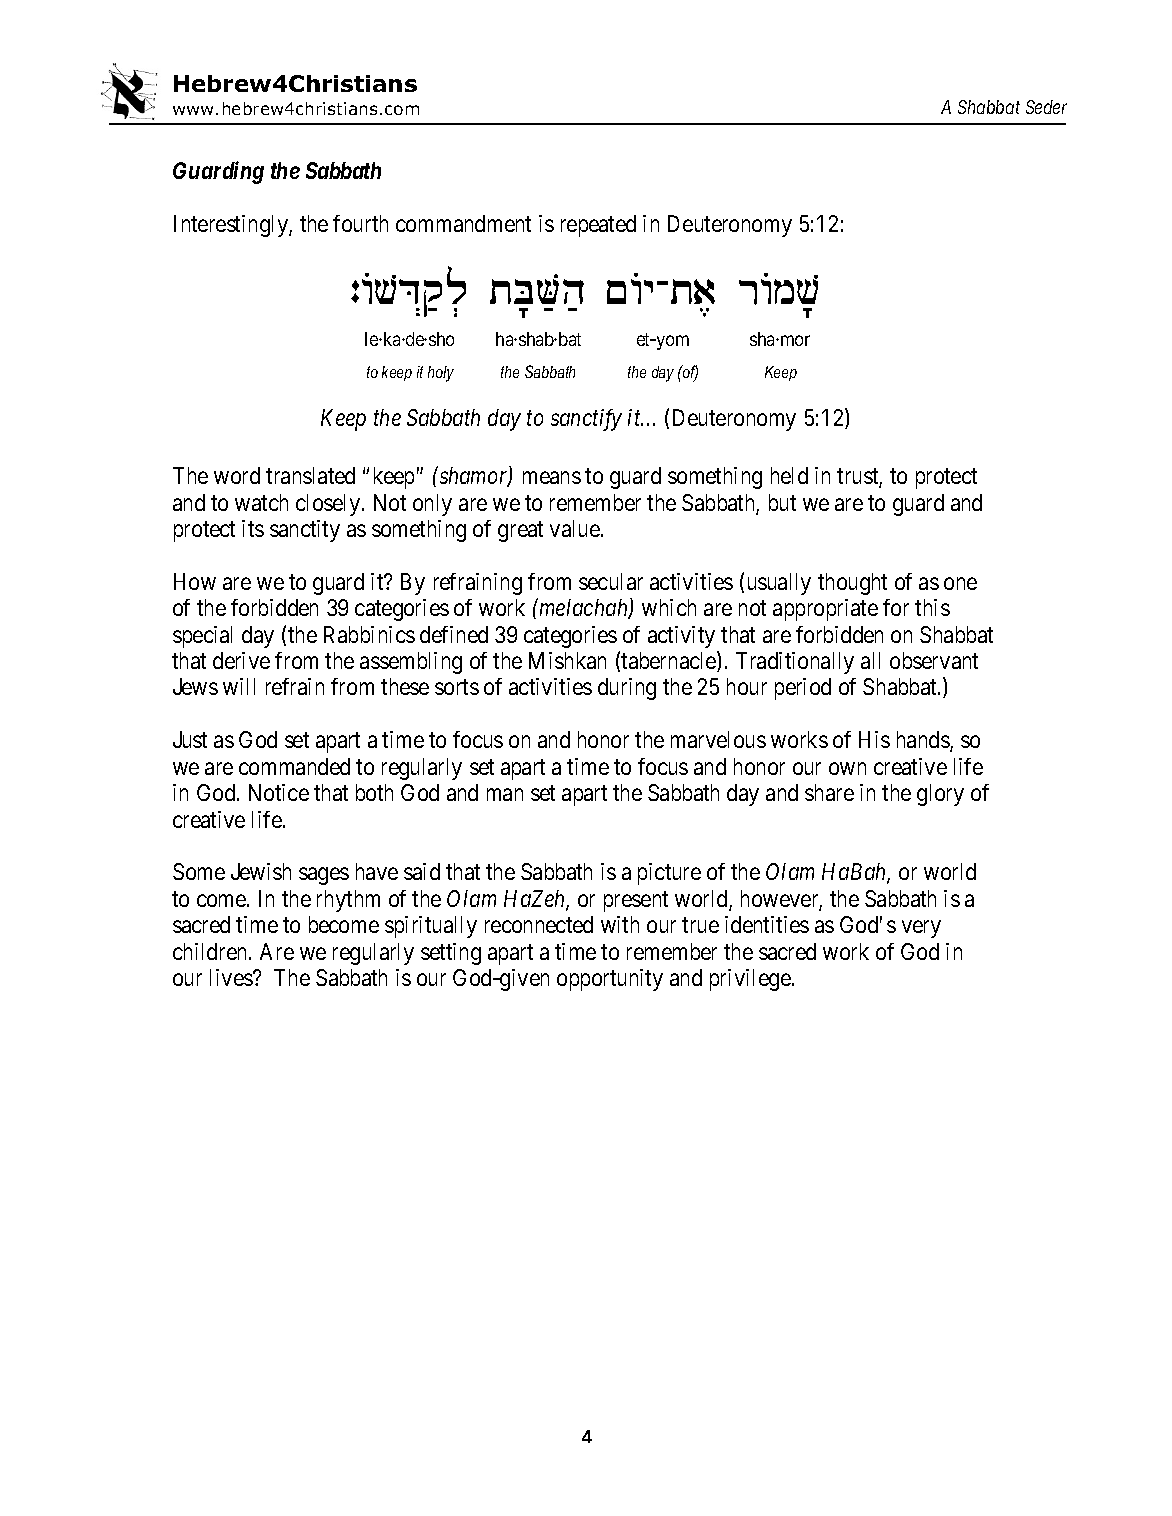 This document has height=1516, width=1172. Describe the element at coordinates (610, 980) in the document. I see `opportunity` at that location.
